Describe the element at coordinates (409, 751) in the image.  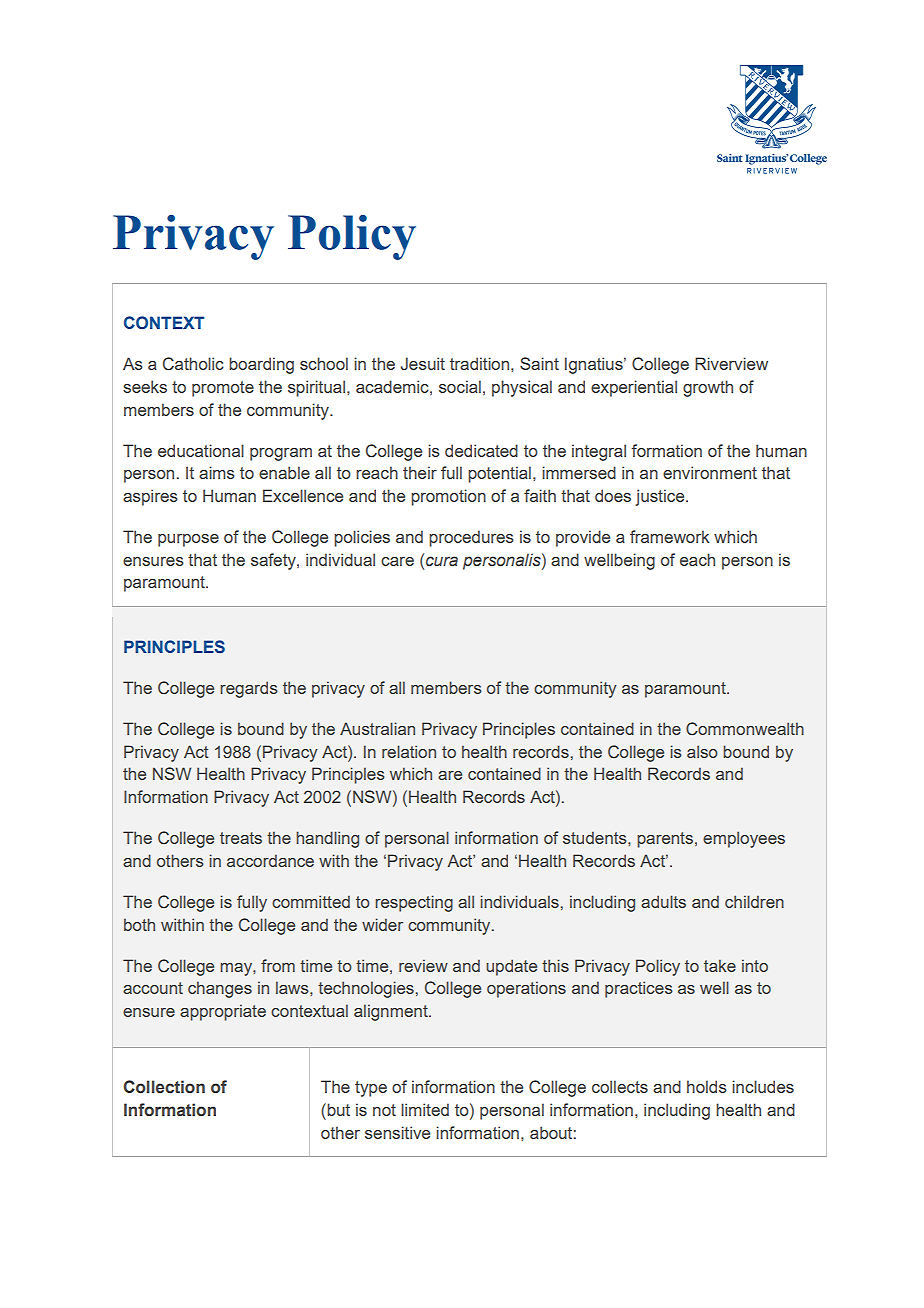
I see `relation` at that location.
